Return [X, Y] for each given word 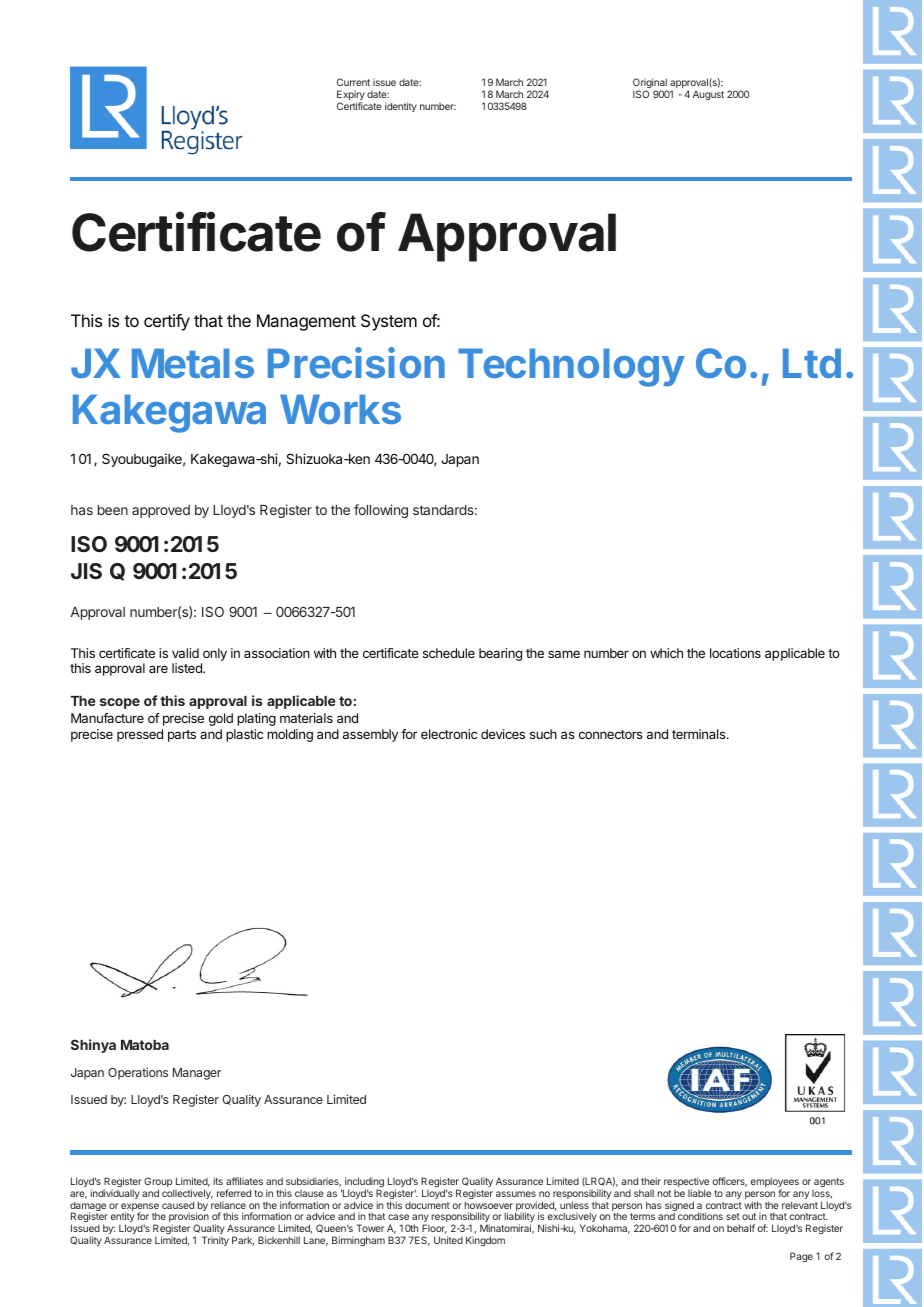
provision [189, 1218]
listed [188, 668]
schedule [449, 653]
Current [353, 82]
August [708, 95]
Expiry [351, 96]
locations [735, 653]
